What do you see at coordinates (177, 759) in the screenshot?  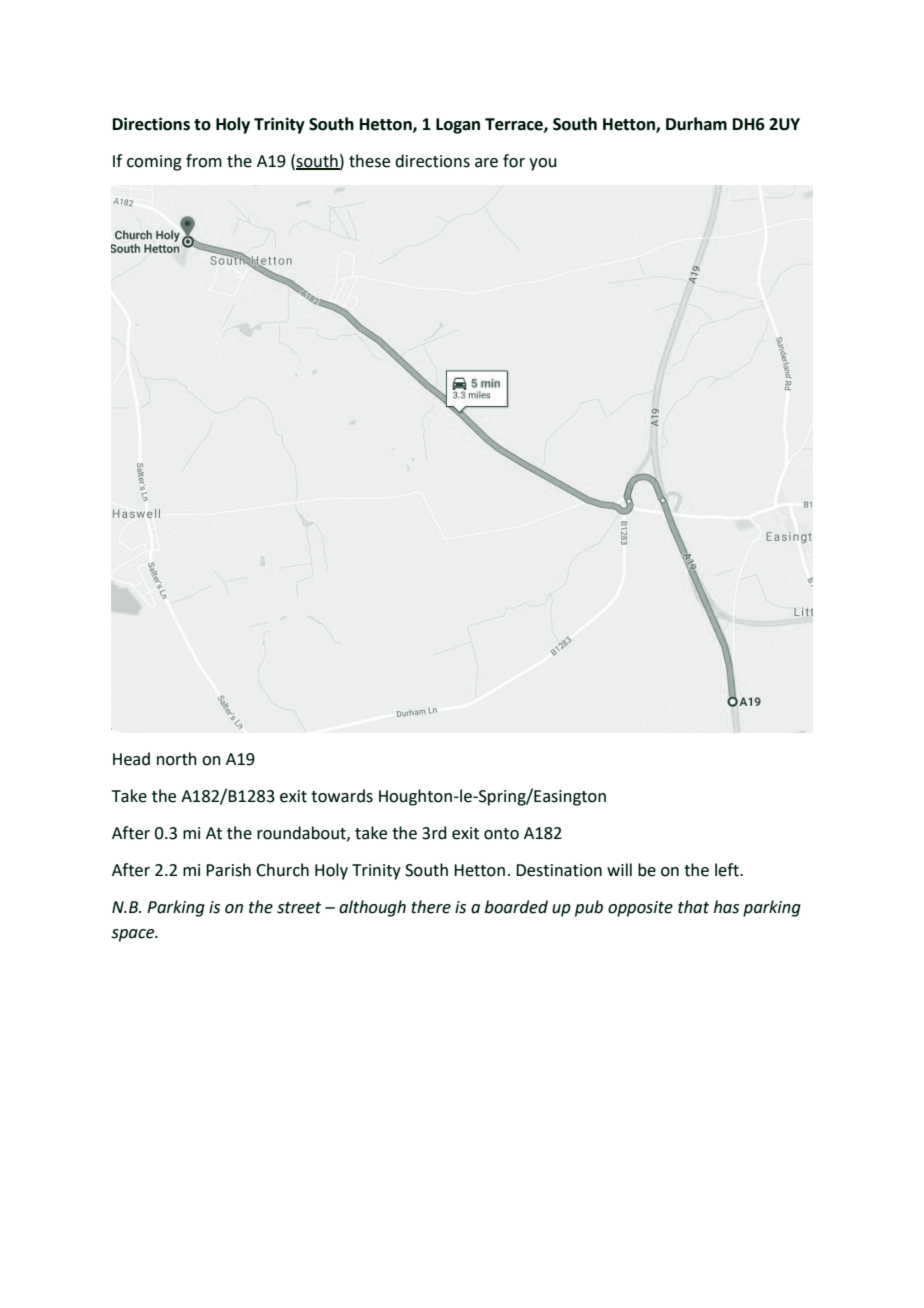 I see `north` at bounding box center [177, 759].
